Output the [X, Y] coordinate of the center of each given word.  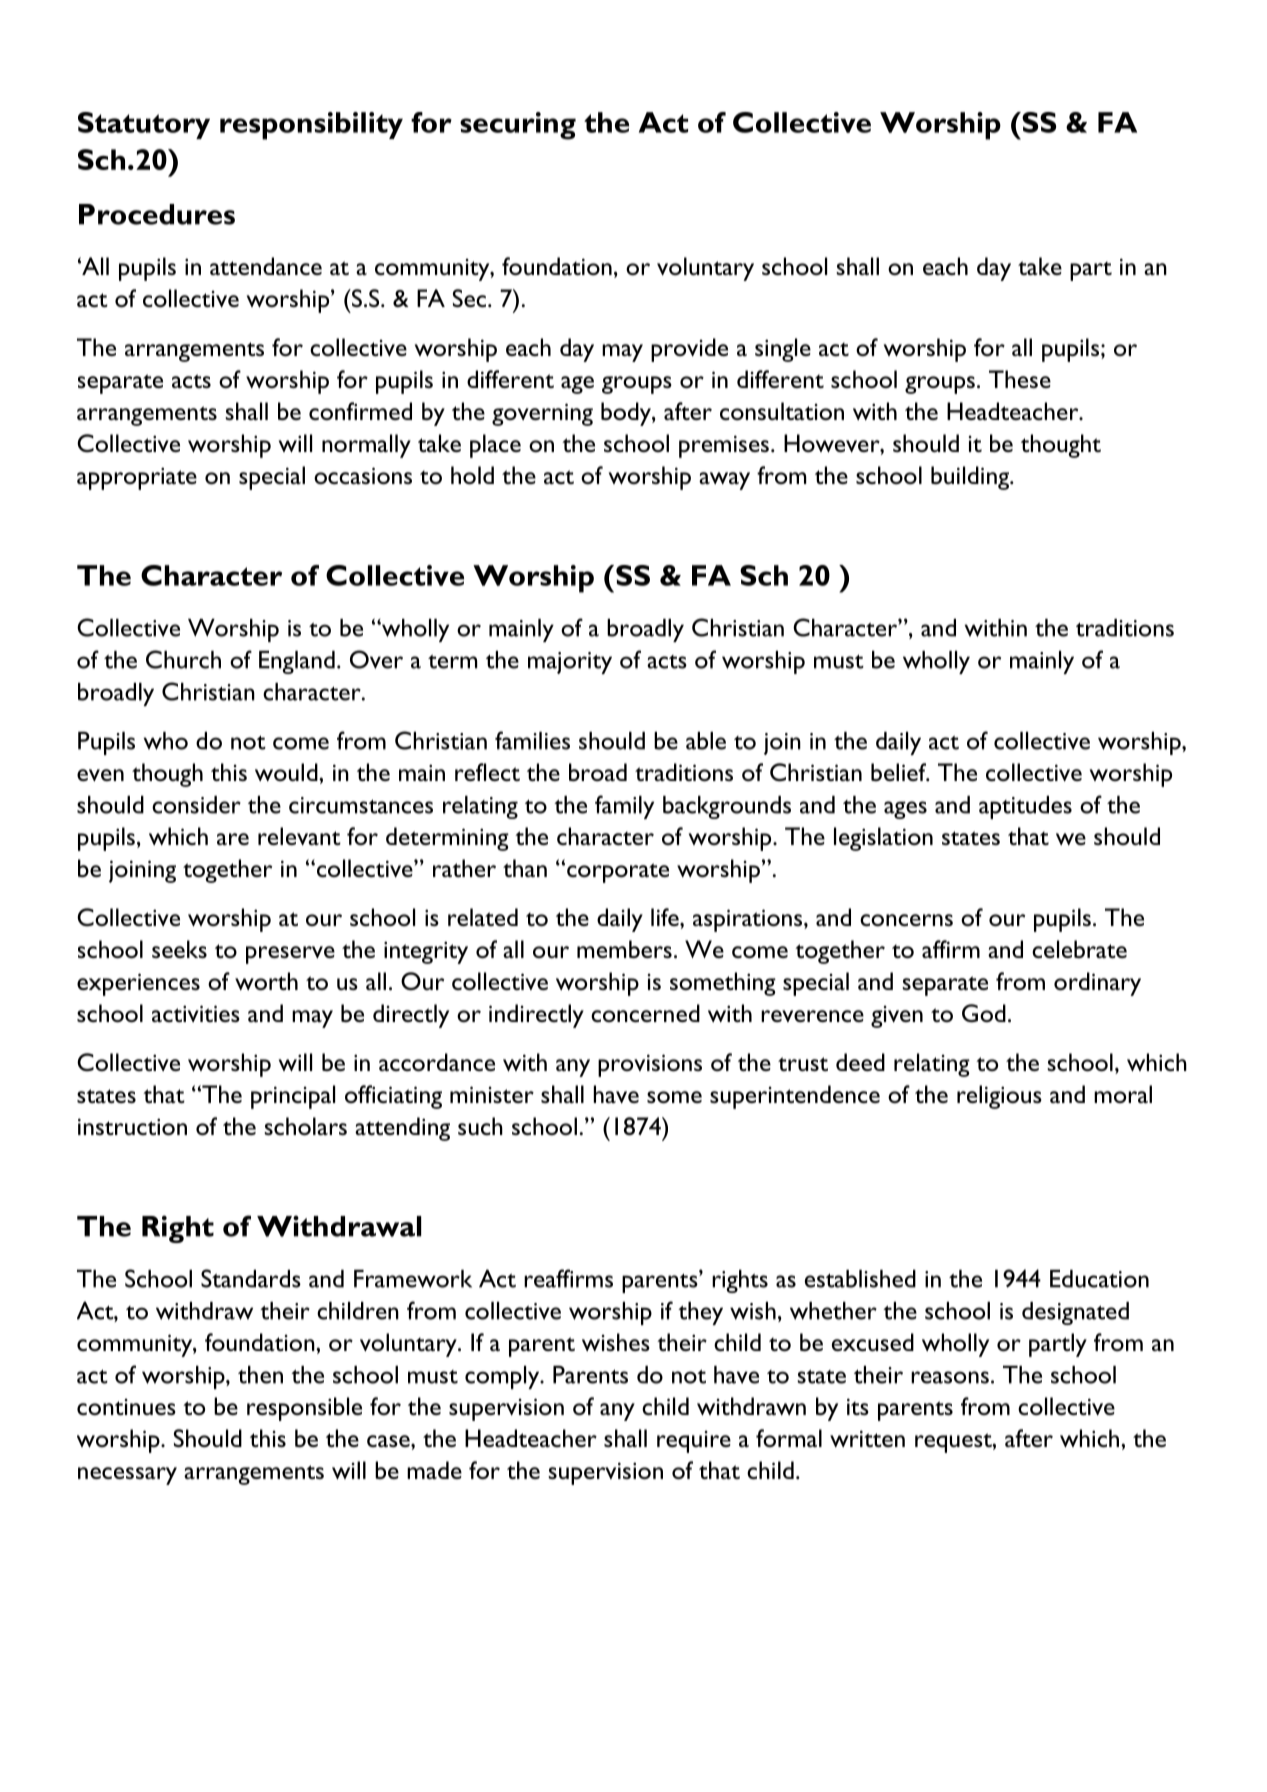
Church [183, 659]
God [984, 1013]
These [1020, 379]
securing [518, 126]
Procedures [157, 214]
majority [570, 663]
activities [196, 1013]
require [694, 1442]
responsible [304, 1409]
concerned [645, 1013]
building [971, 478]
